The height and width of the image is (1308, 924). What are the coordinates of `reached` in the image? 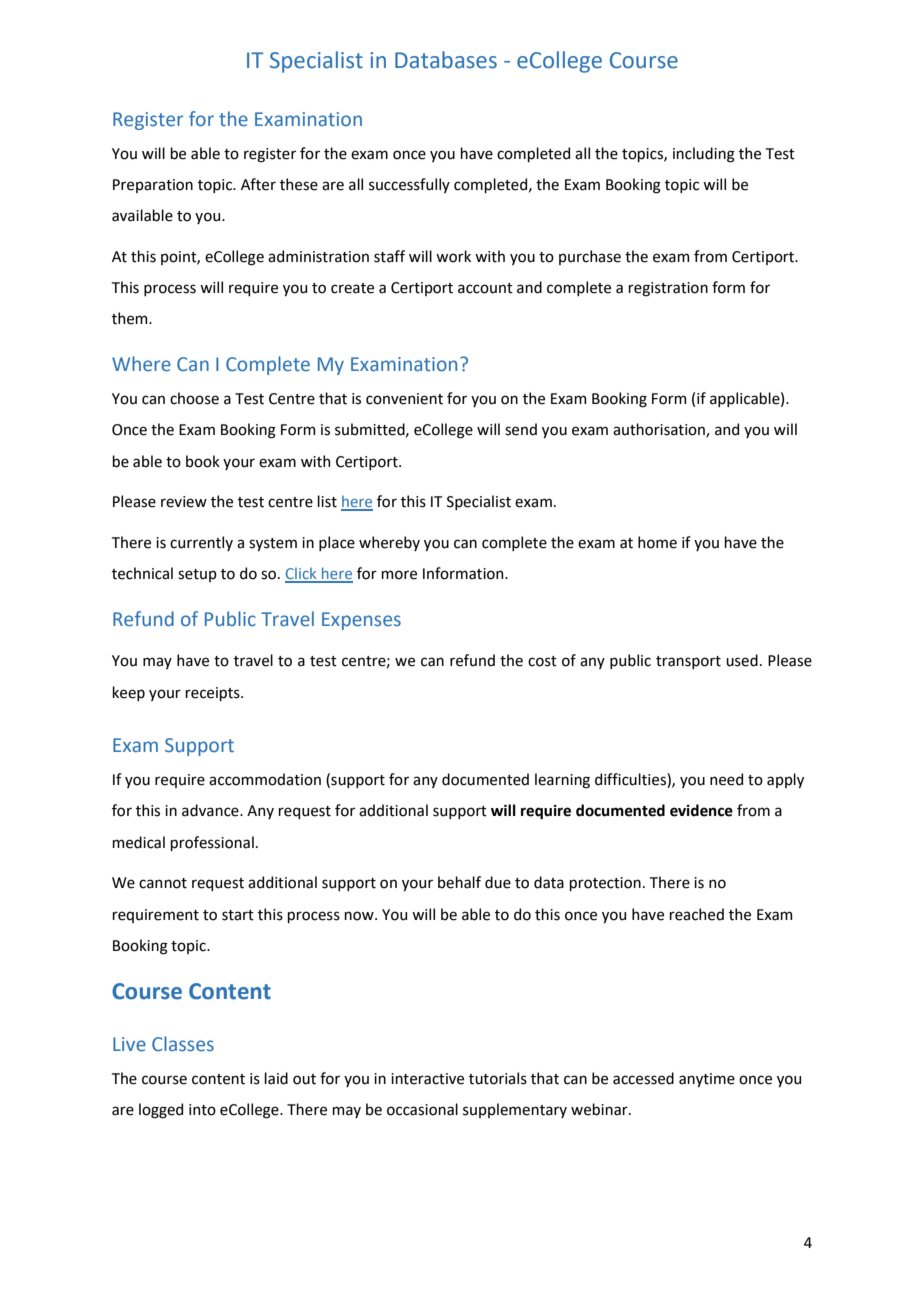 It's located at (696, 914).
